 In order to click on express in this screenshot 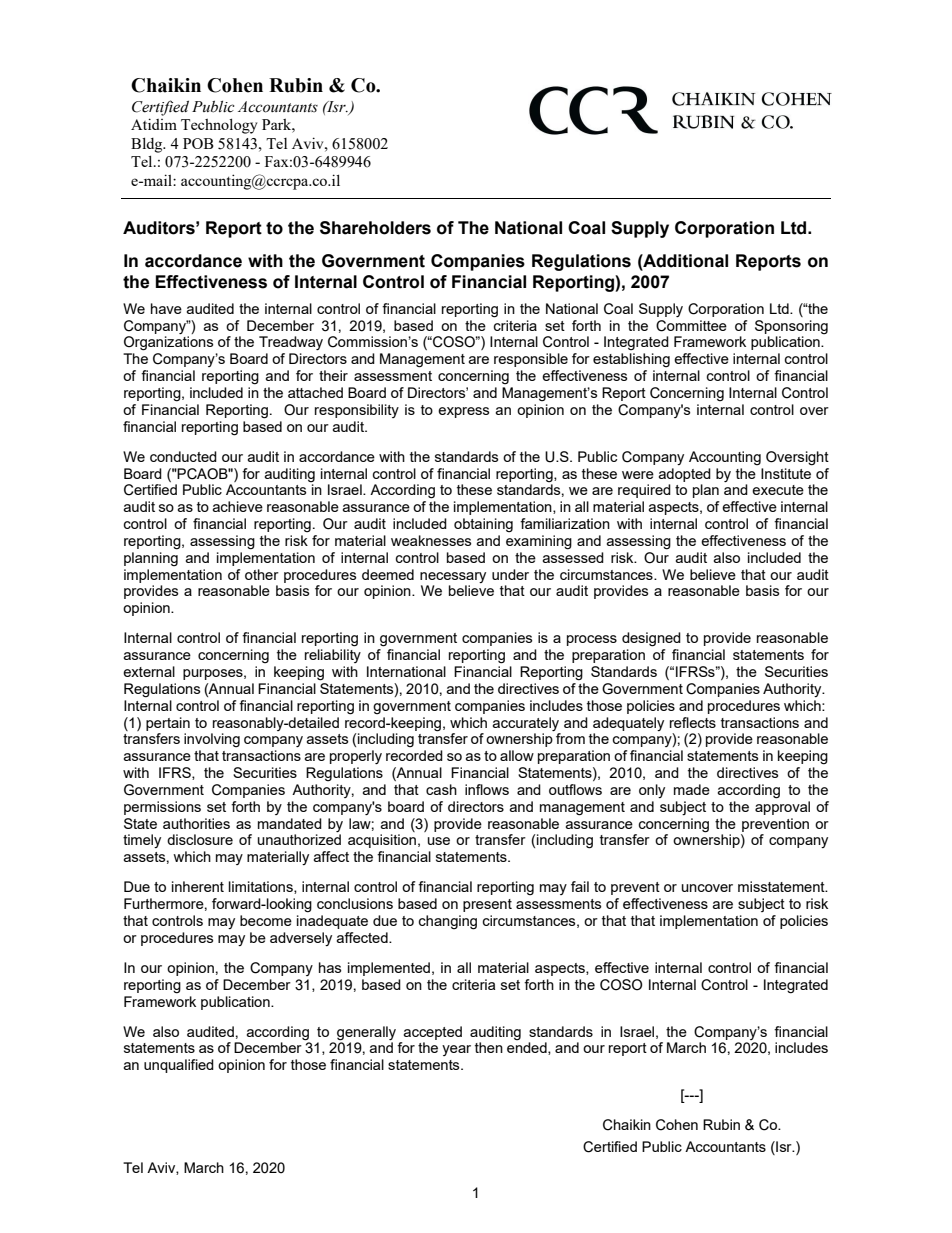, I will do `click(463, 412)`.
